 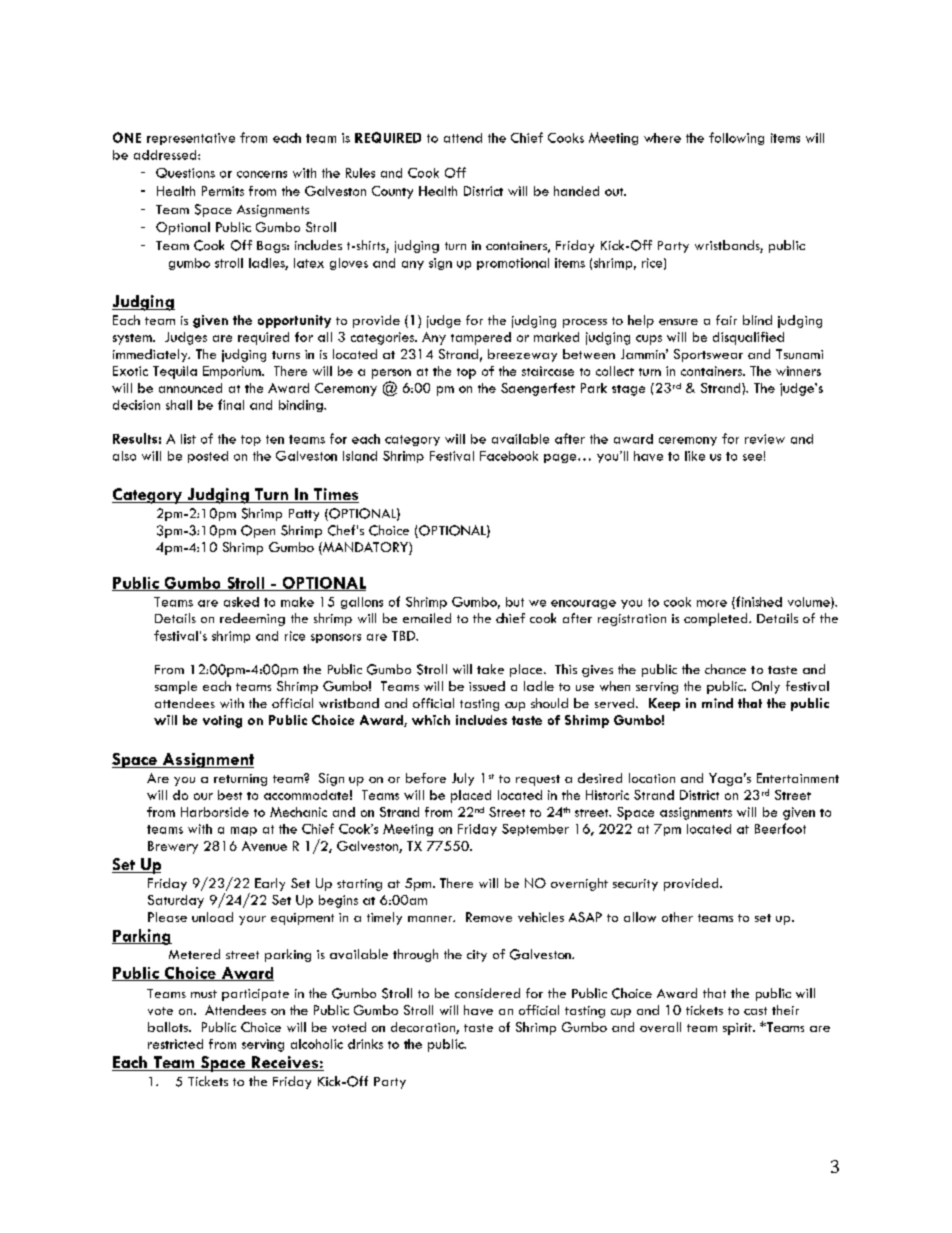 I want to click on tampered, so click(x=481, y=338).
